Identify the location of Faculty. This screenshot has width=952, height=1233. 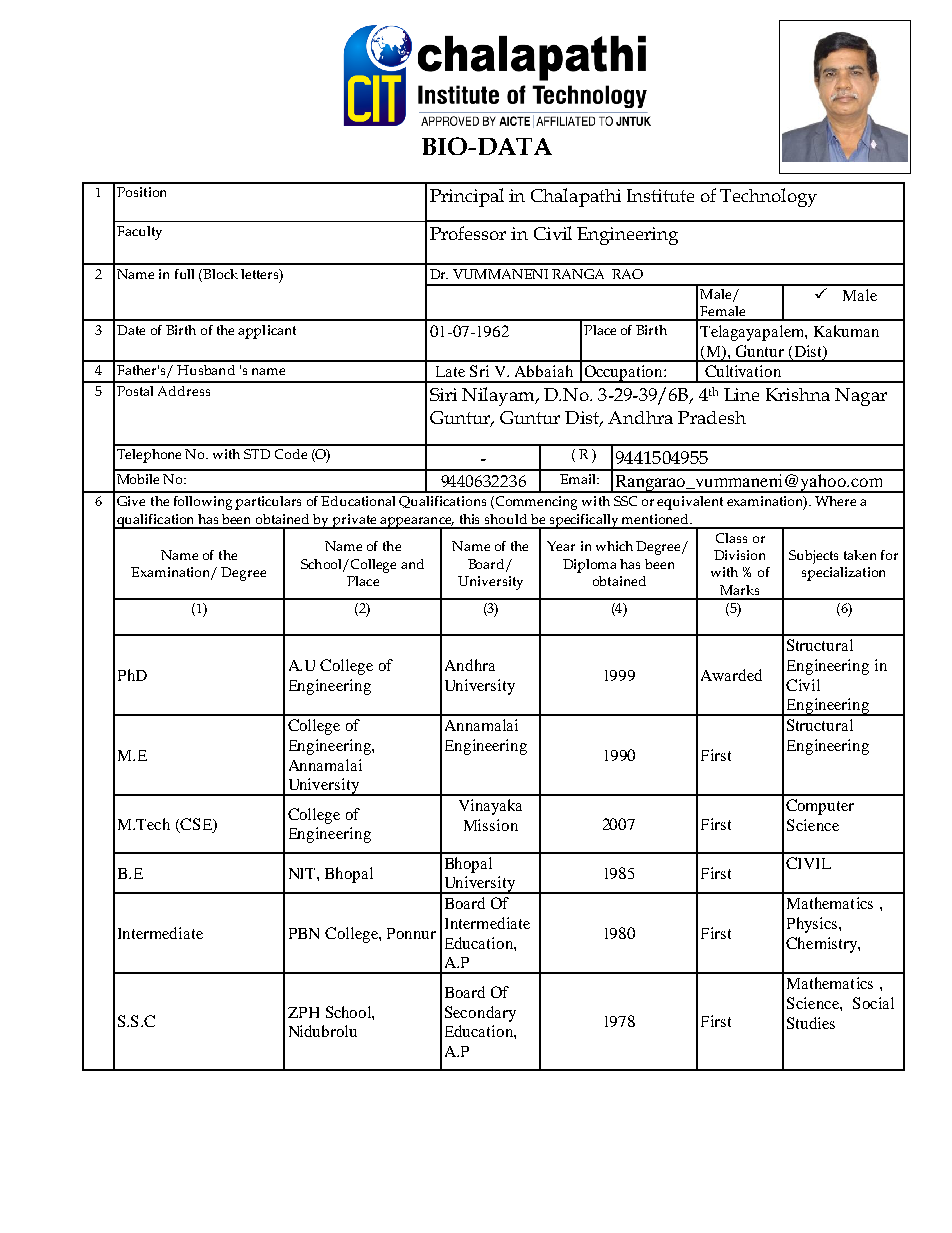
(139, 233).
